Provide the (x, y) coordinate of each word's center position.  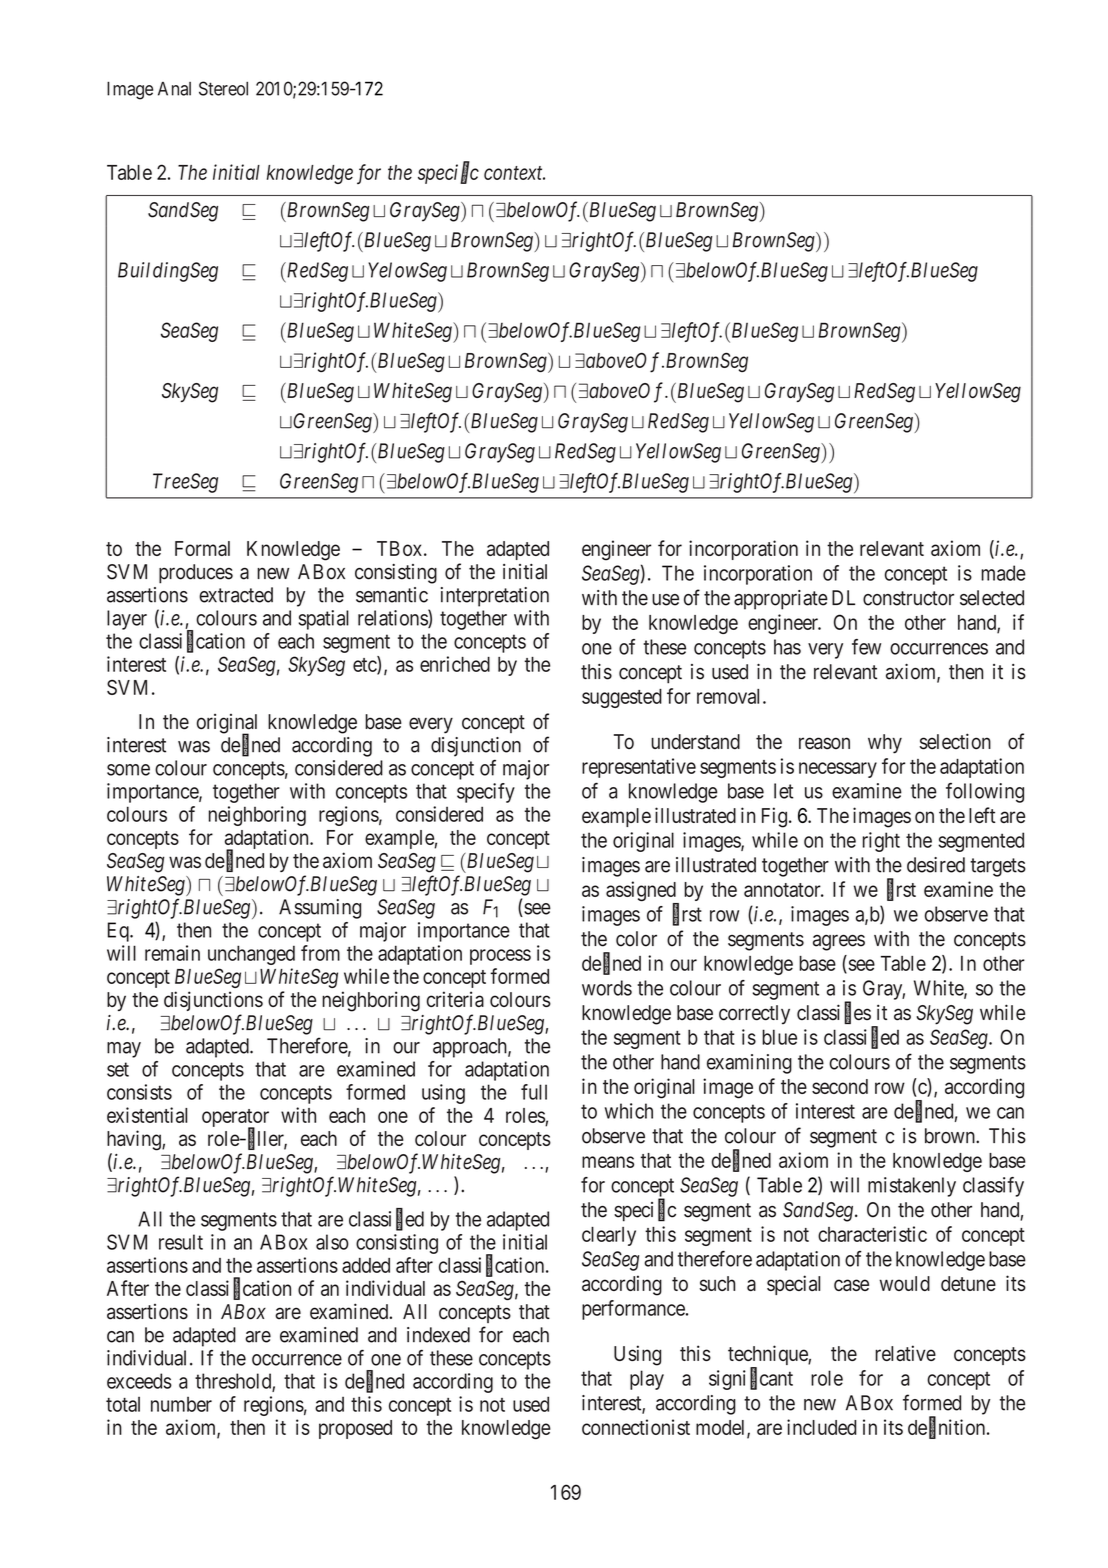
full (534, 1092)
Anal (174, 89)
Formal (202, 548)
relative (905, 1353)
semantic (392, 595)
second (840, 1086)
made (1003, 573)
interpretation (495, 597)
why (885, 744)
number (181, 1404)
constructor (908, 598)
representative (639, 768)
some (128, 770)
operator (235, 1119)
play (647, 1380)
